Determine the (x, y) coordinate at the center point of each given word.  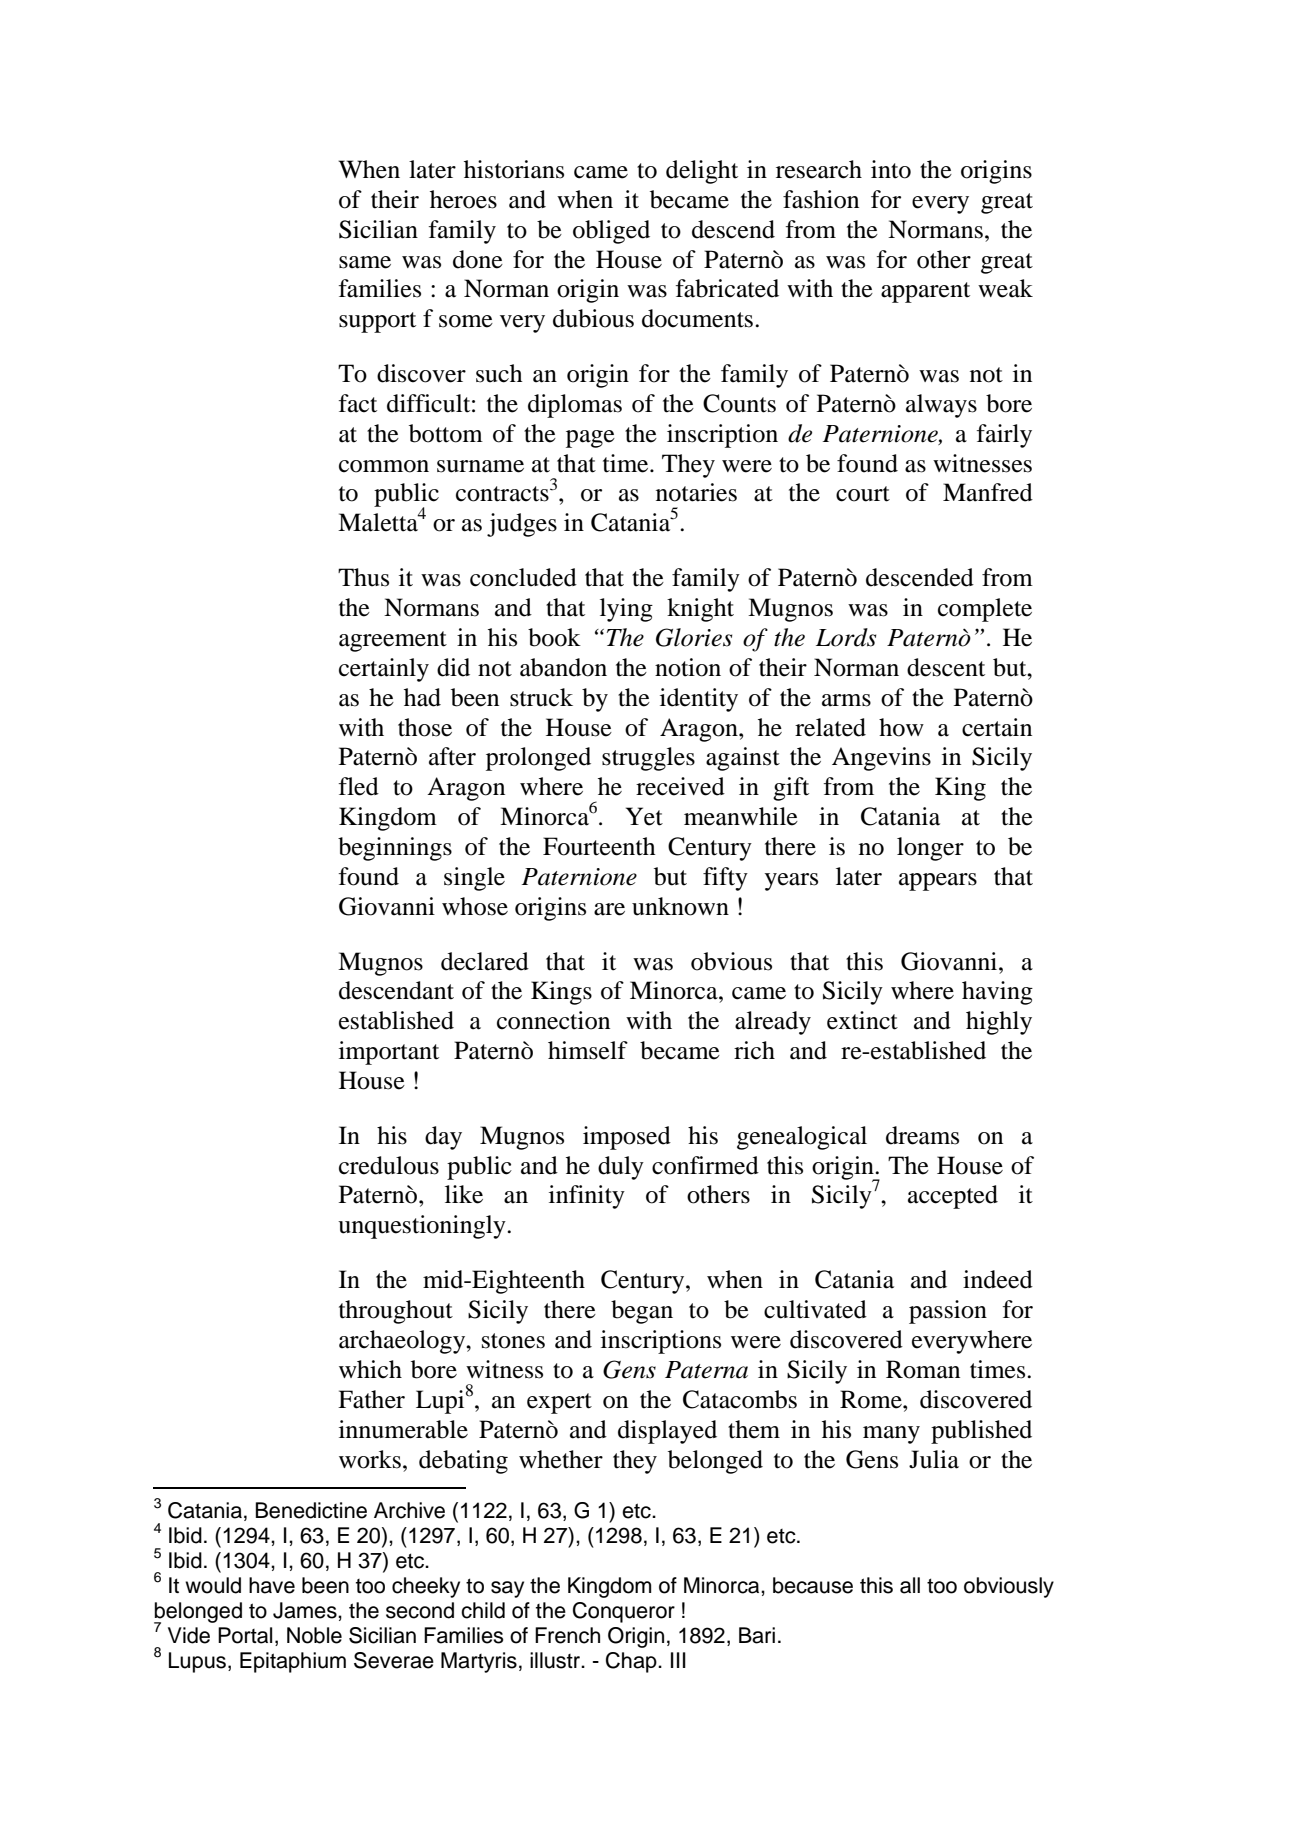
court (863, 494)
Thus (363, 577)
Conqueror (624, 1612)
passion (948, 1312)
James (306, 1610)
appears (938, 882)
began (642, 1312)
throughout (396, 1312)
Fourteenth (599, 846)
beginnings (395, 849)
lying (626, 610)
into (891, 169)
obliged (611, 232)
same (365, 262)
